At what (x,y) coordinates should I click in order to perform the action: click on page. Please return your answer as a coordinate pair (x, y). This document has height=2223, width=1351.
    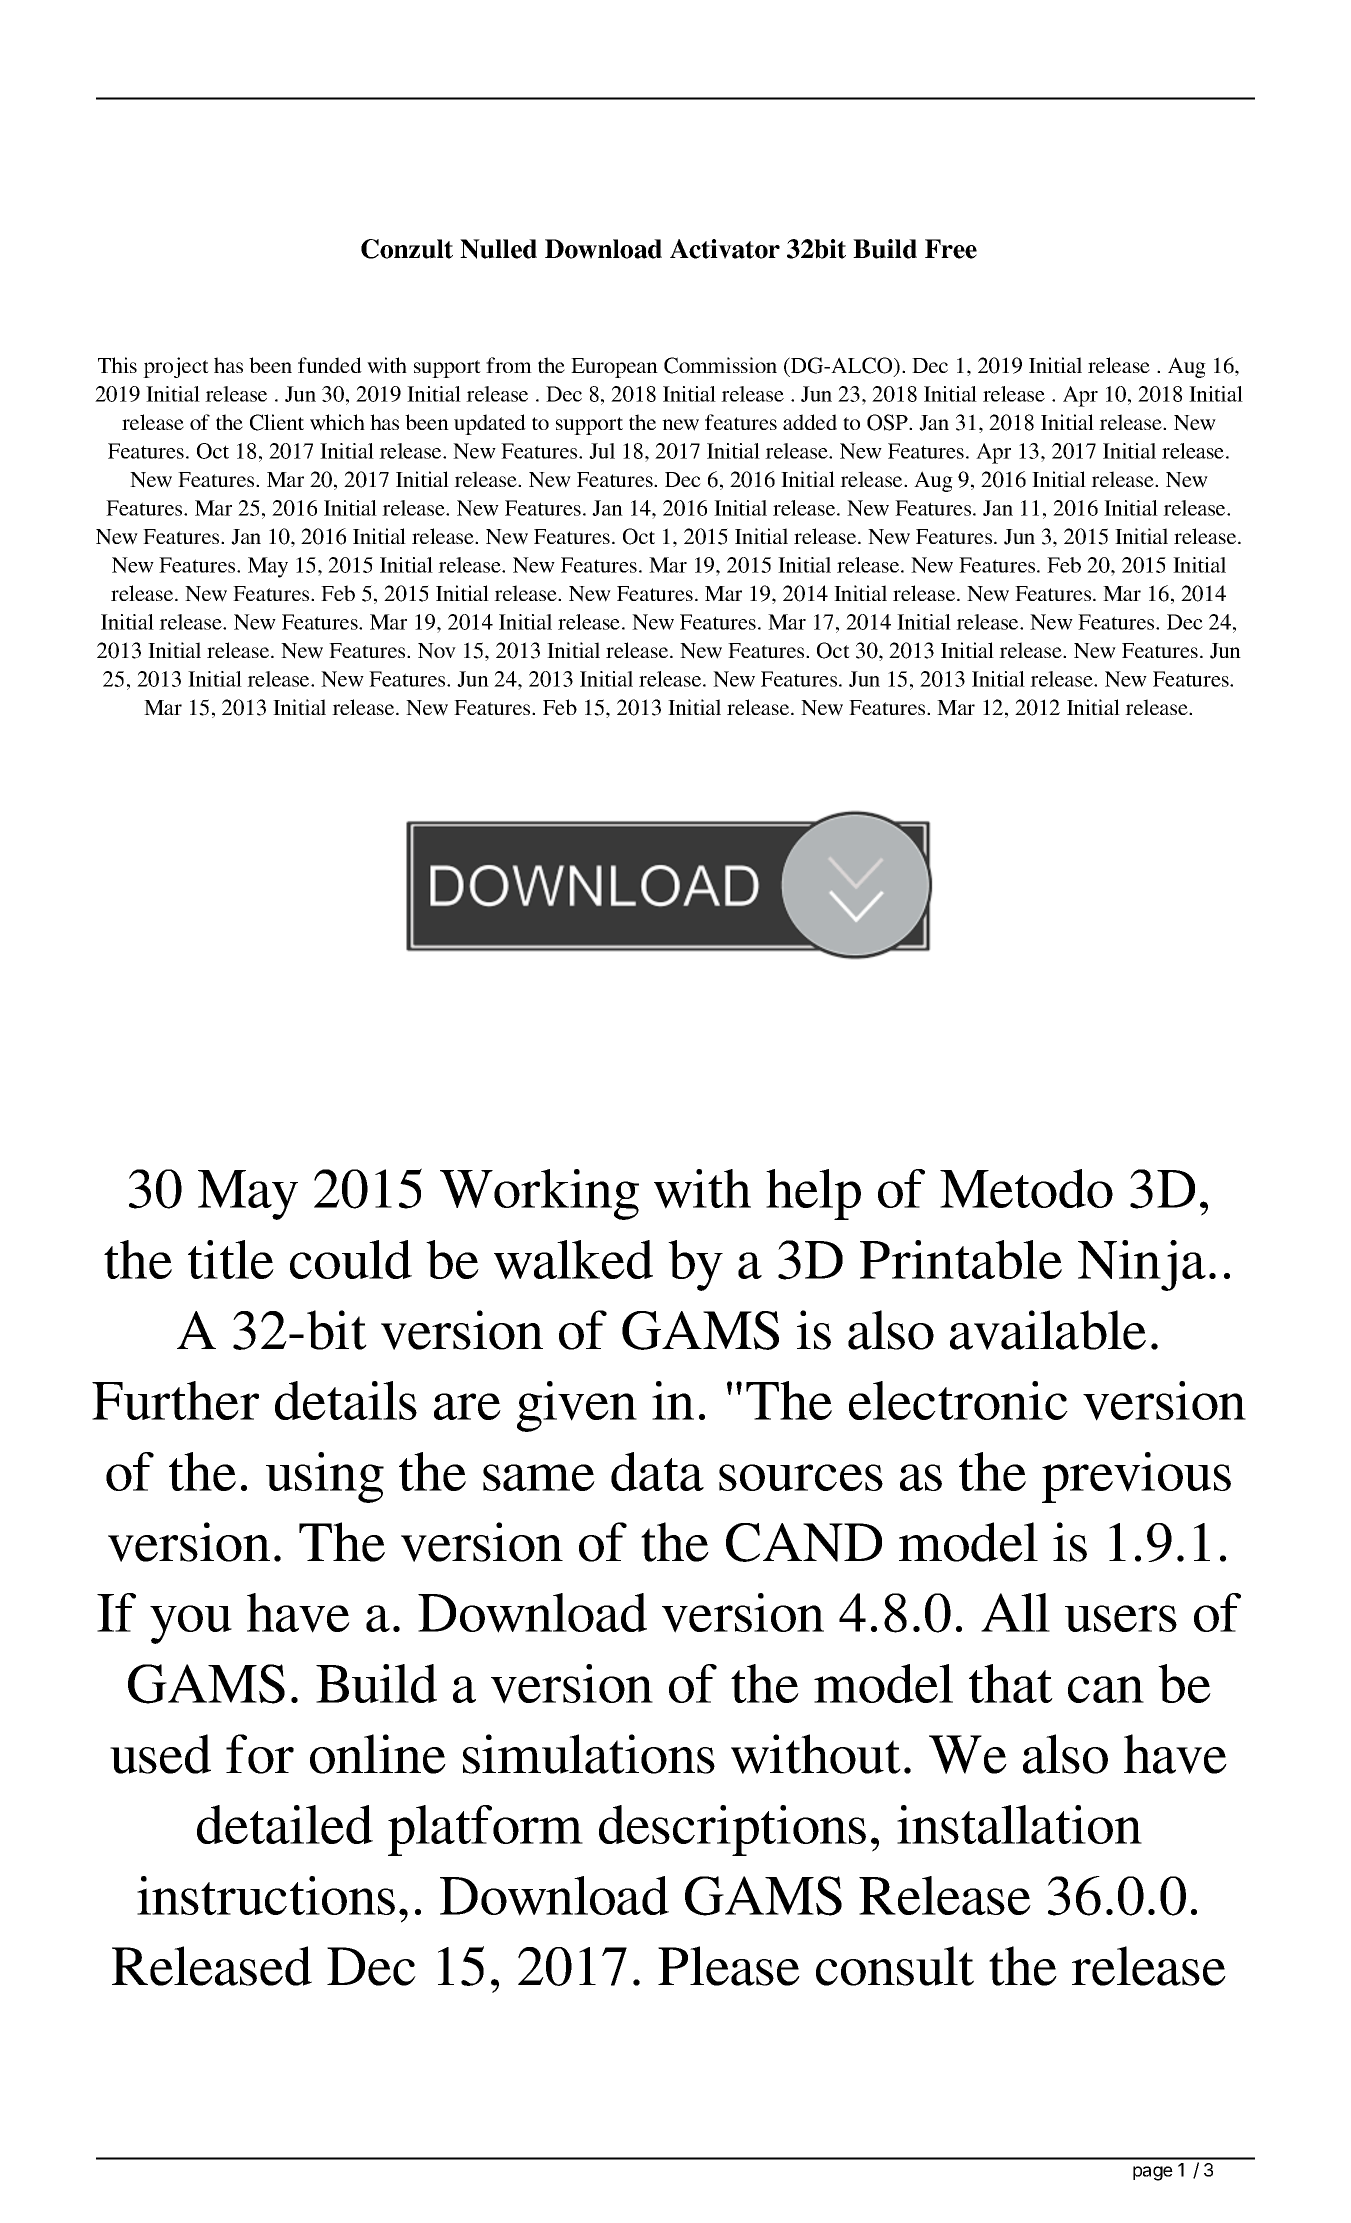
    Looking at the image, I should click on (1153, 2173).
